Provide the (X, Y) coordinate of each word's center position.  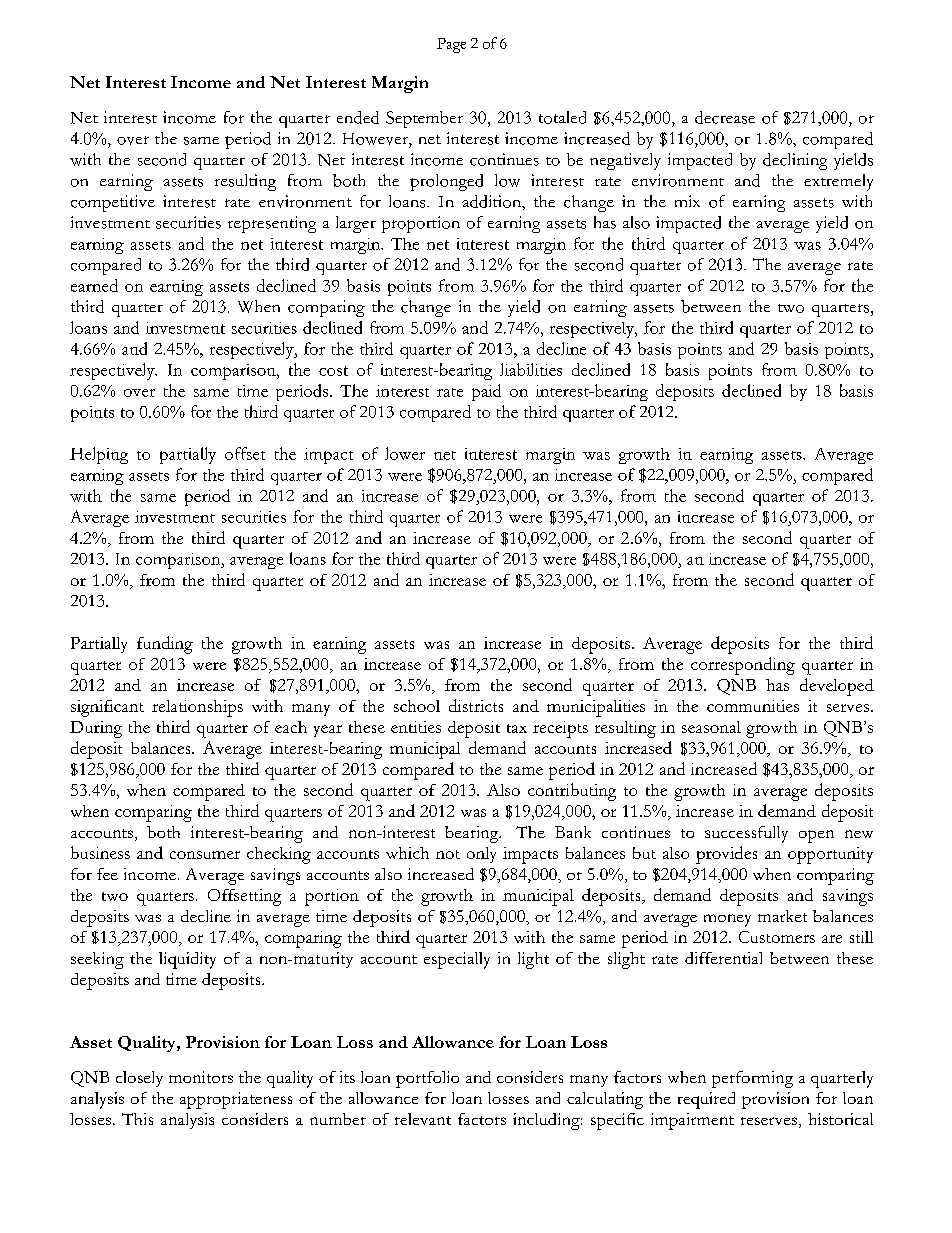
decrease (725, 117)
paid (486, 392)
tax (517, 728)
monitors (201, 1077)
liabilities (531, 369)
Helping (99, 455)
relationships (197, 708)
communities (753, 706)
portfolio (427, 1079)
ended (358, 117)
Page (451, 45)
